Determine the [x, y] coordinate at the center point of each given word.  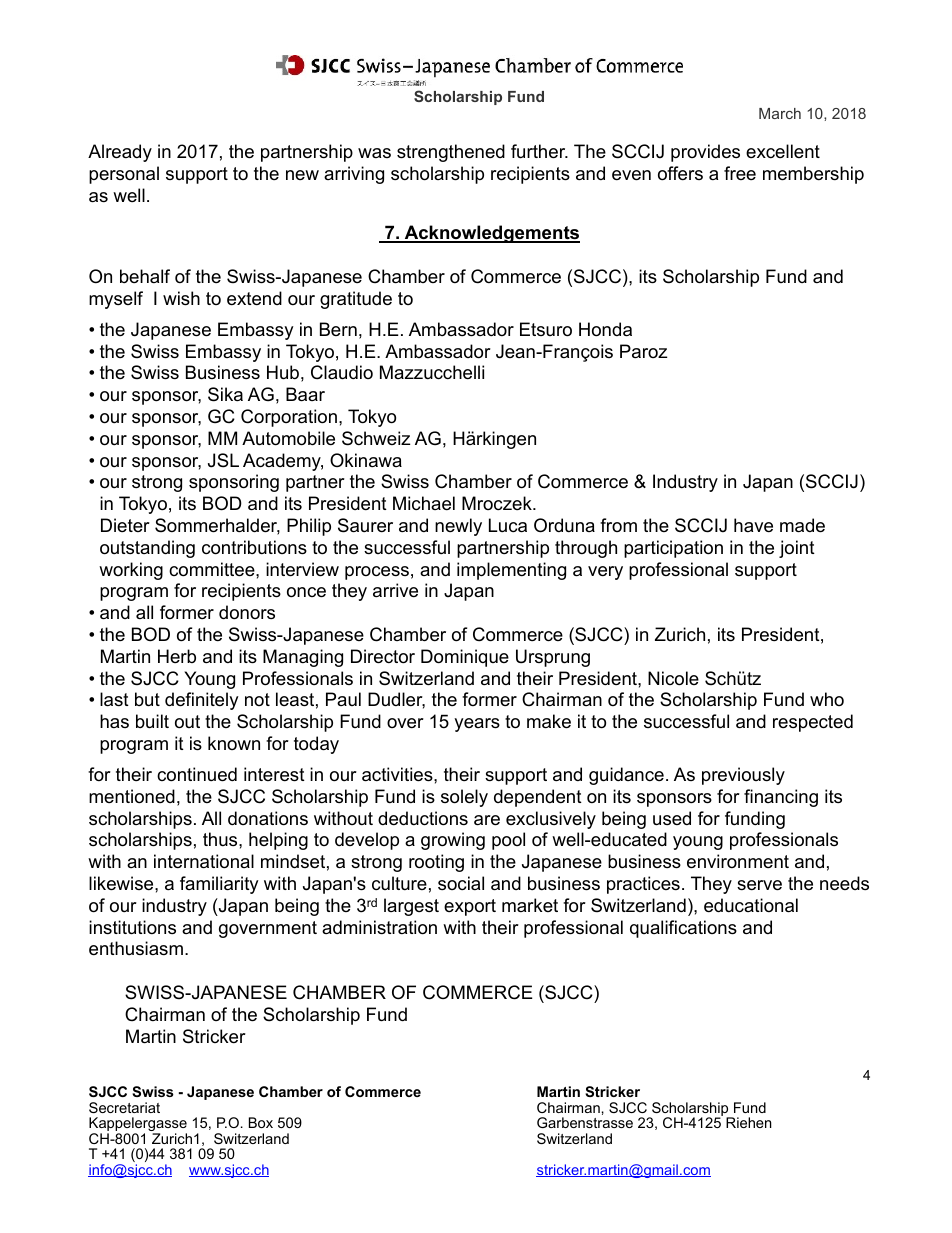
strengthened [451, 153]
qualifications [683, 929]
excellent [783, 151]
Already [120, 153]
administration [379, 927]
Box [261, 1122]
